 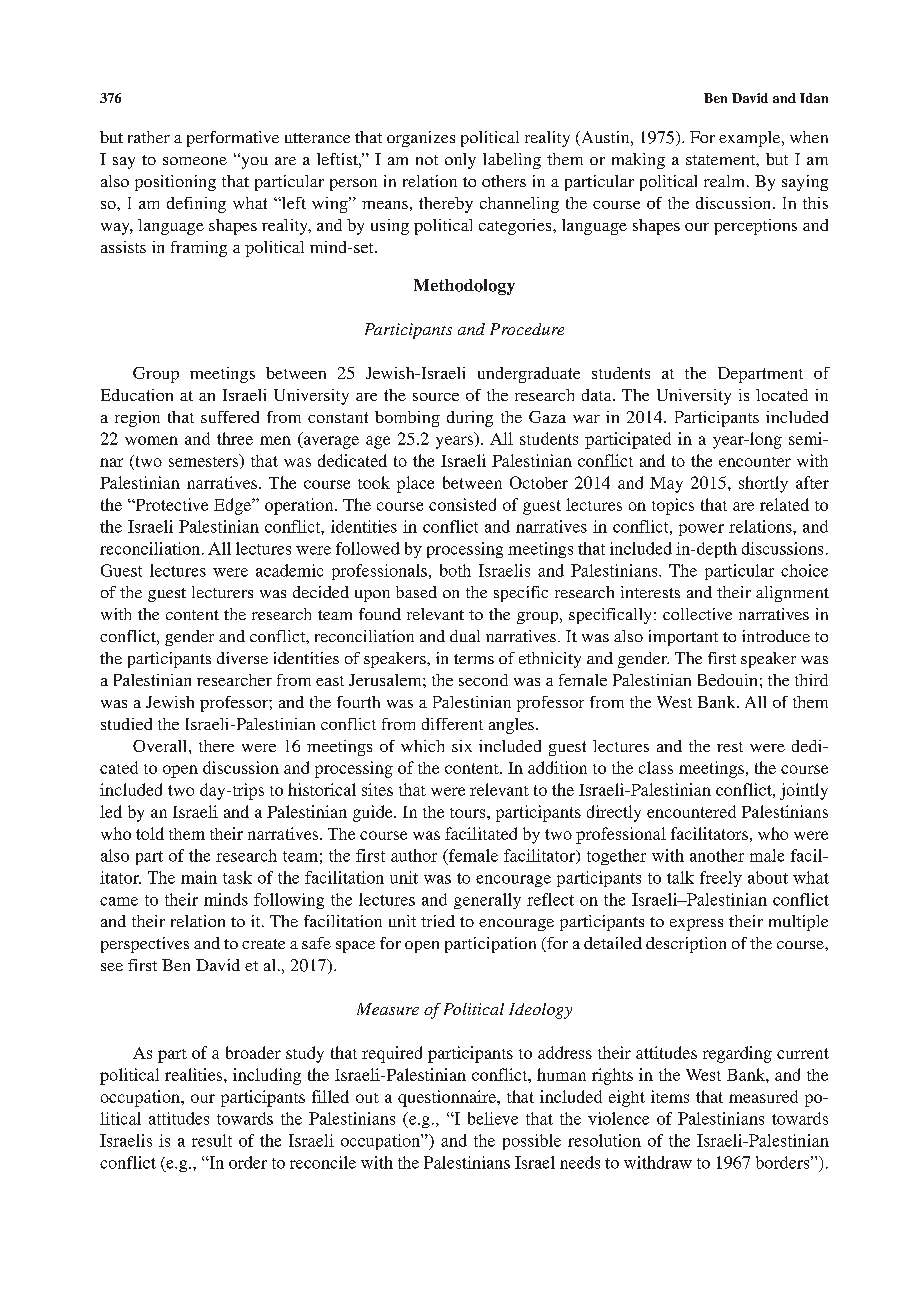 I want to click on result, so click(x=212, y=1140).
